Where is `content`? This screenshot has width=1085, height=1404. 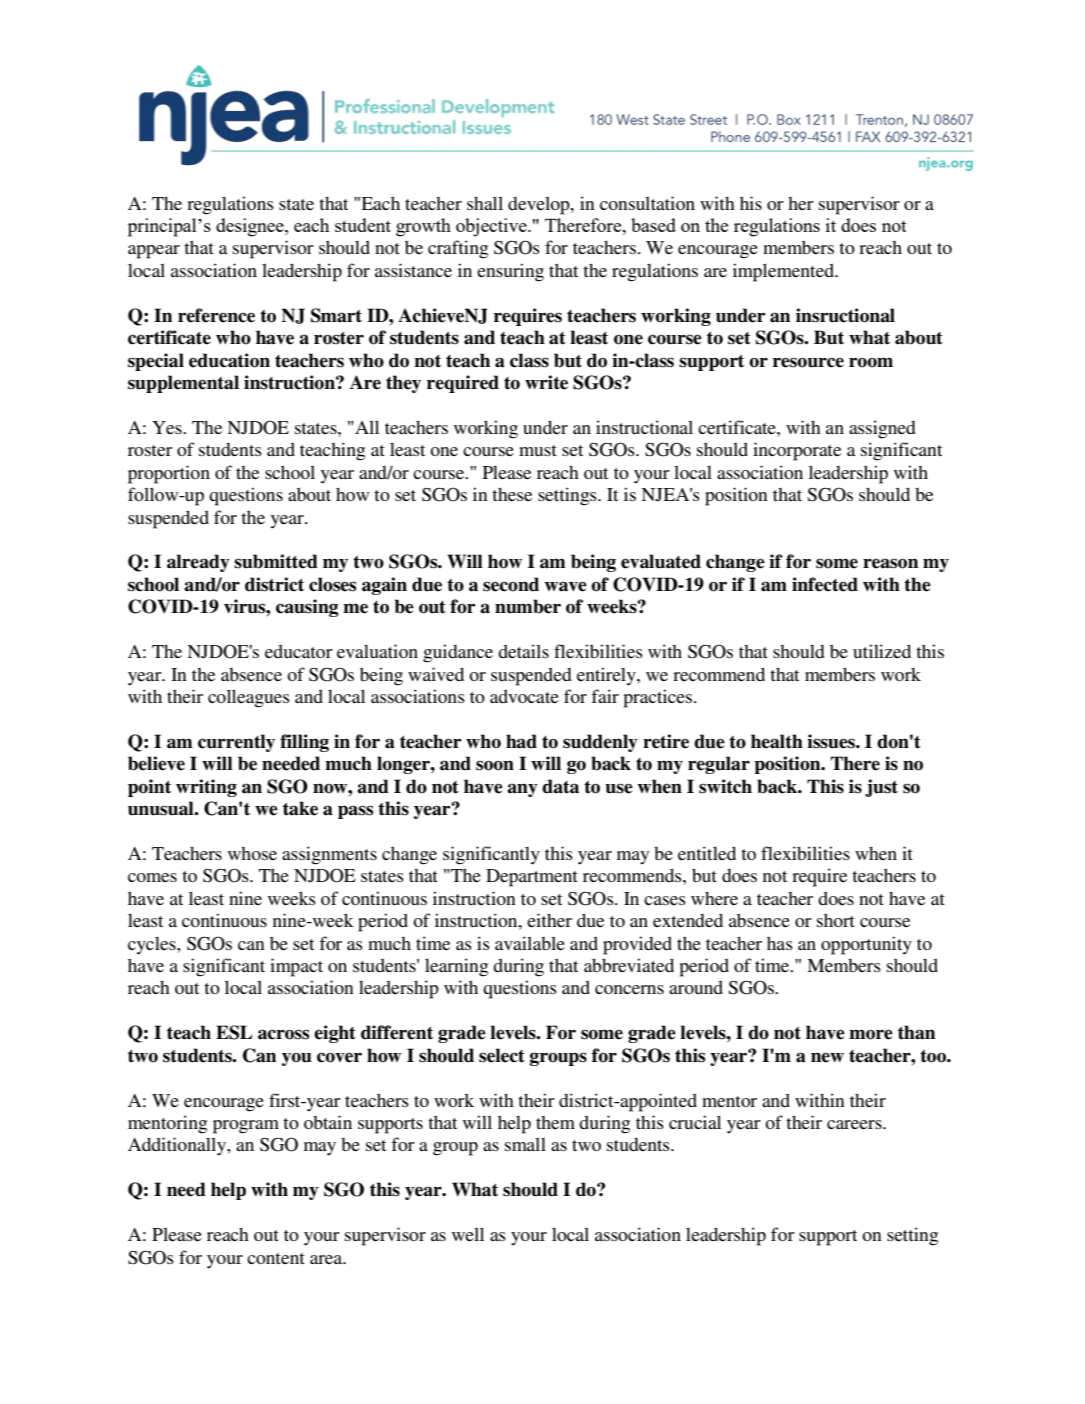 content is located at coordinates (276, 1258).
